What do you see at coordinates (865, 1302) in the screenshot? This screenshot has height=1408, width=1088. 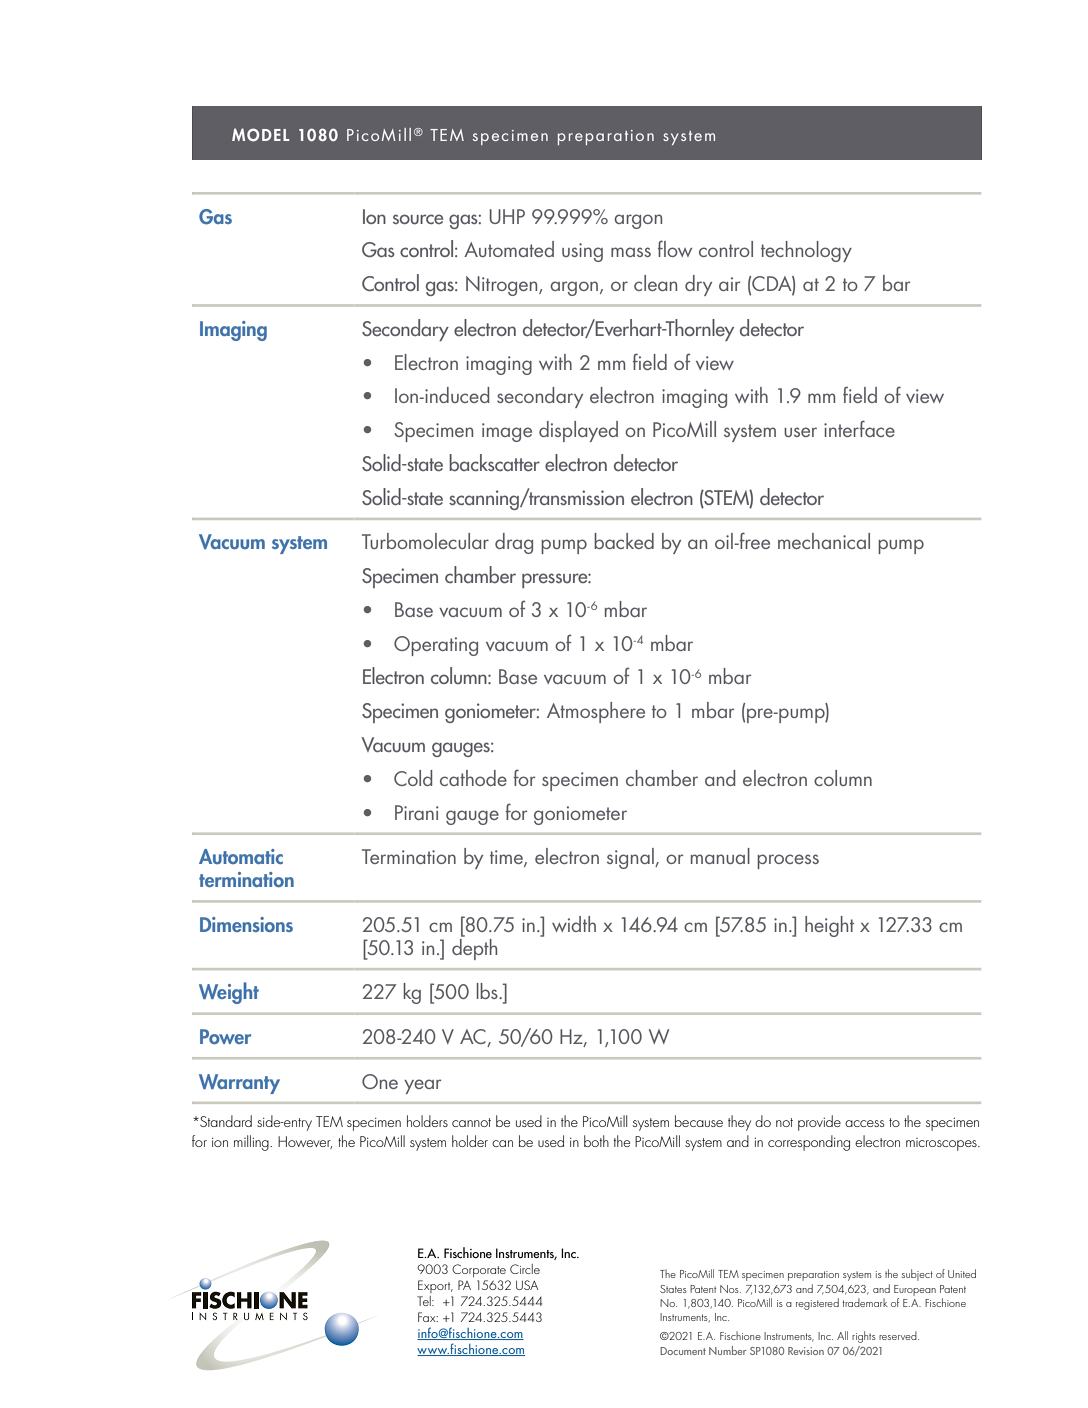 I see `trademark` at bounding box center [865, 1302].
